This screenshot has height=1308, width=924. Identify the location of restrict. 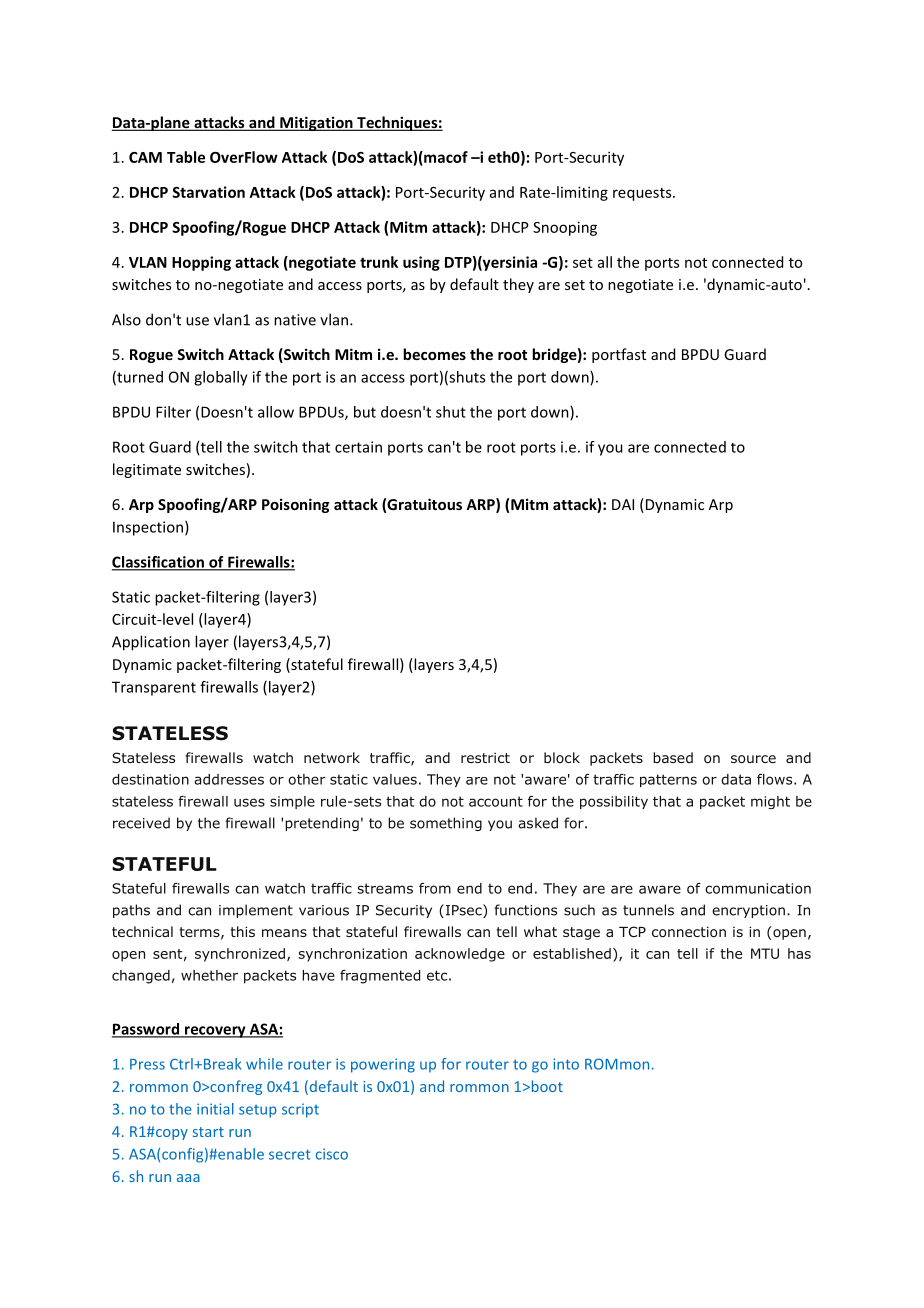
(485, 757).
